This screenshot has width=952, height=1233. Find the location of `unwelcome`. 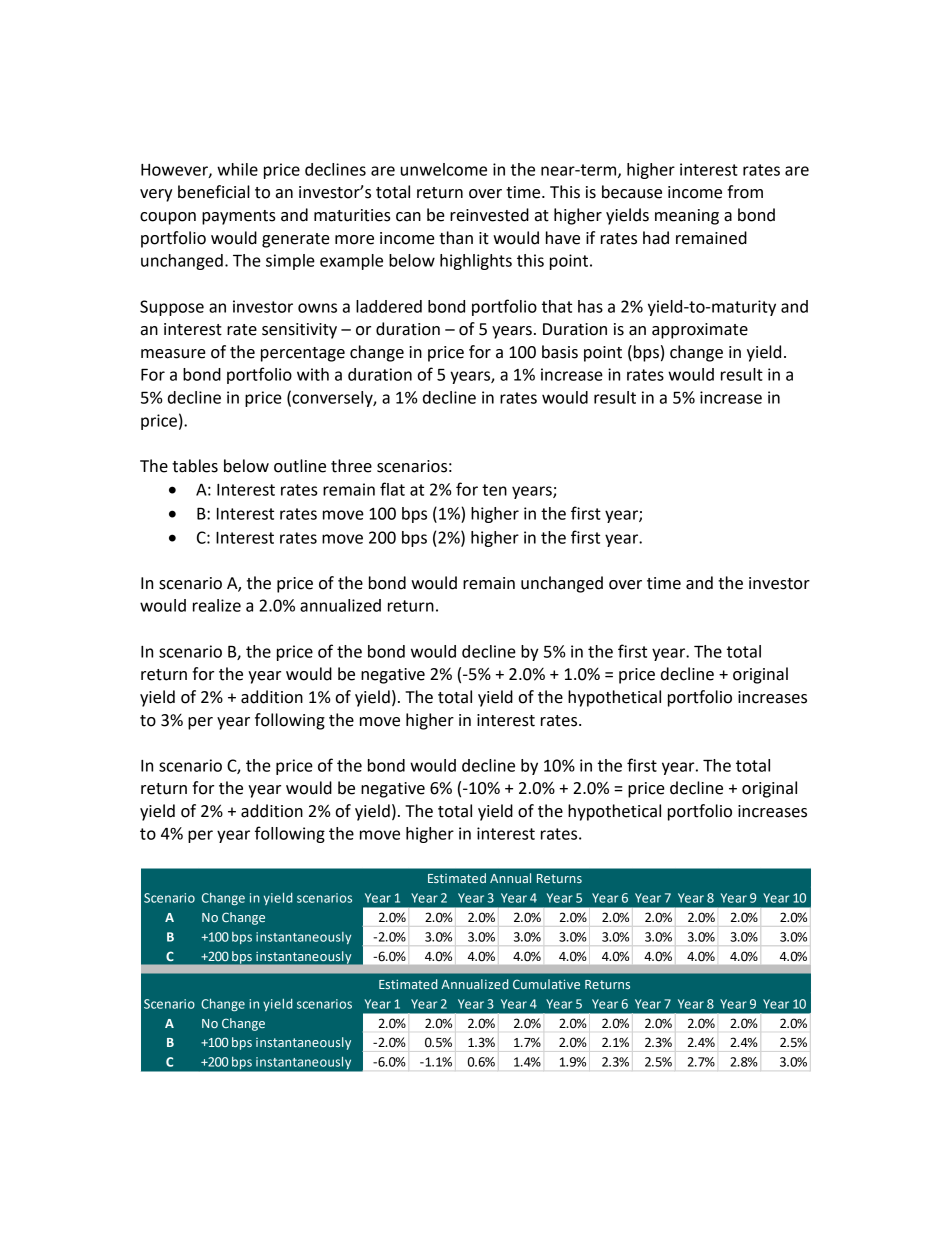

unwelcome is located at coordinates (444, 169).
